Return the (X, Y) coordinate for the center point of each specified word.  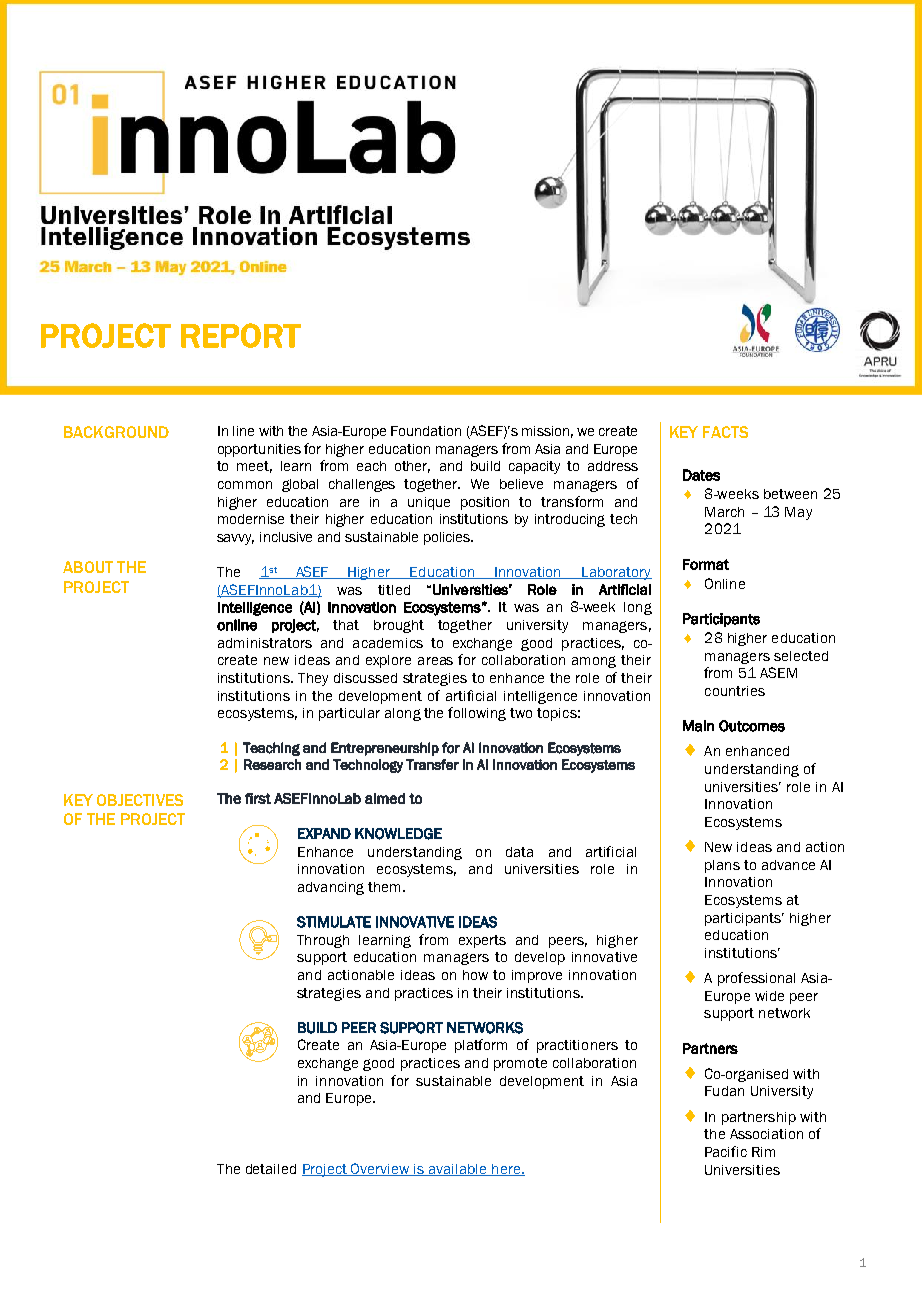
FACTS (725, 432)
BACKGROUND (116, 432)
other (412, 467)
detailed (271, 1169)
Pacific (726, 1151)
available (458, 1170)
